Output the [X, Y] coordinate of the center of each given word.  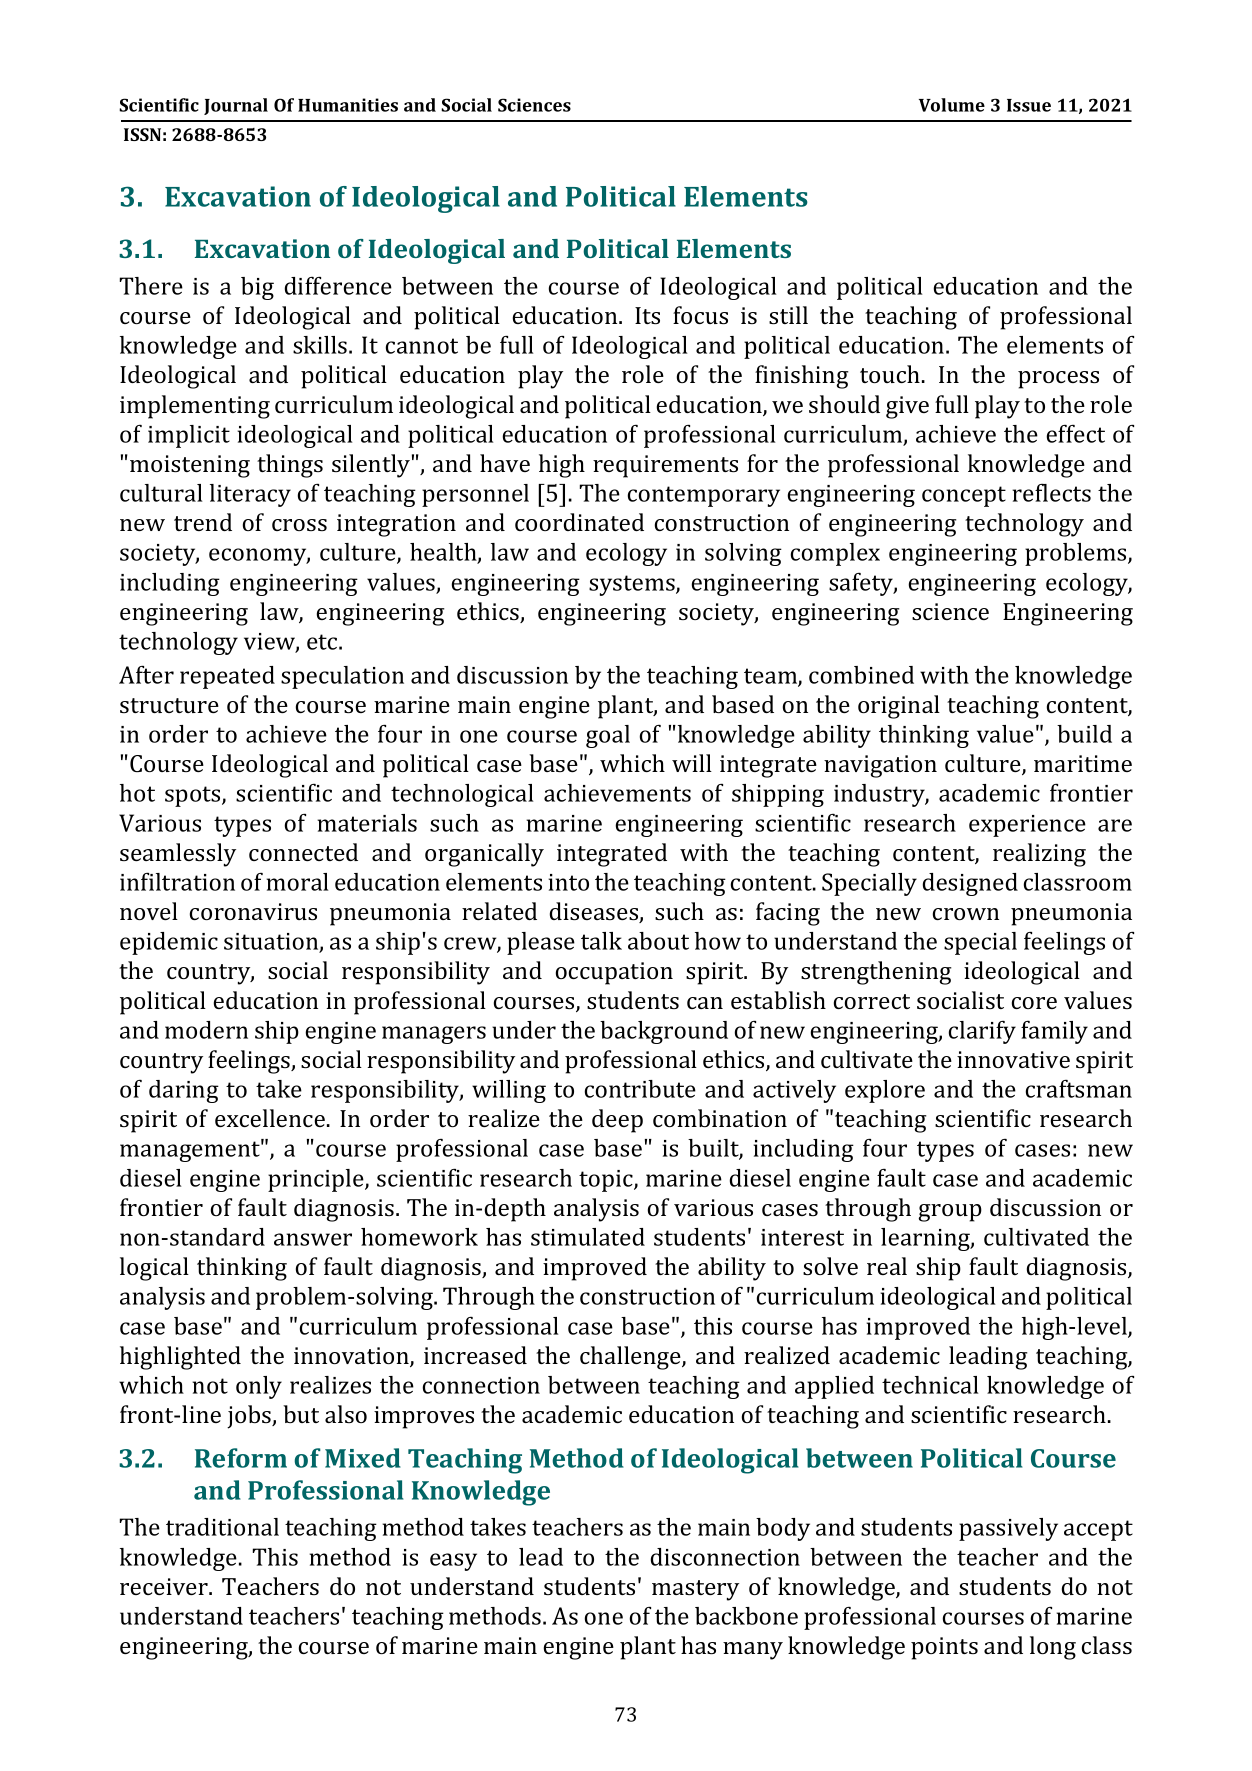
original [899, 707]
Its [647, 315]
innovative [1013, 1059]
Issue [1029, 105]
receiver [165, 1586]
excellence [270, 1118]
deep [617, 1121]
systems [633, 585]
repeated [227, 677]
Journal [236, 106]
